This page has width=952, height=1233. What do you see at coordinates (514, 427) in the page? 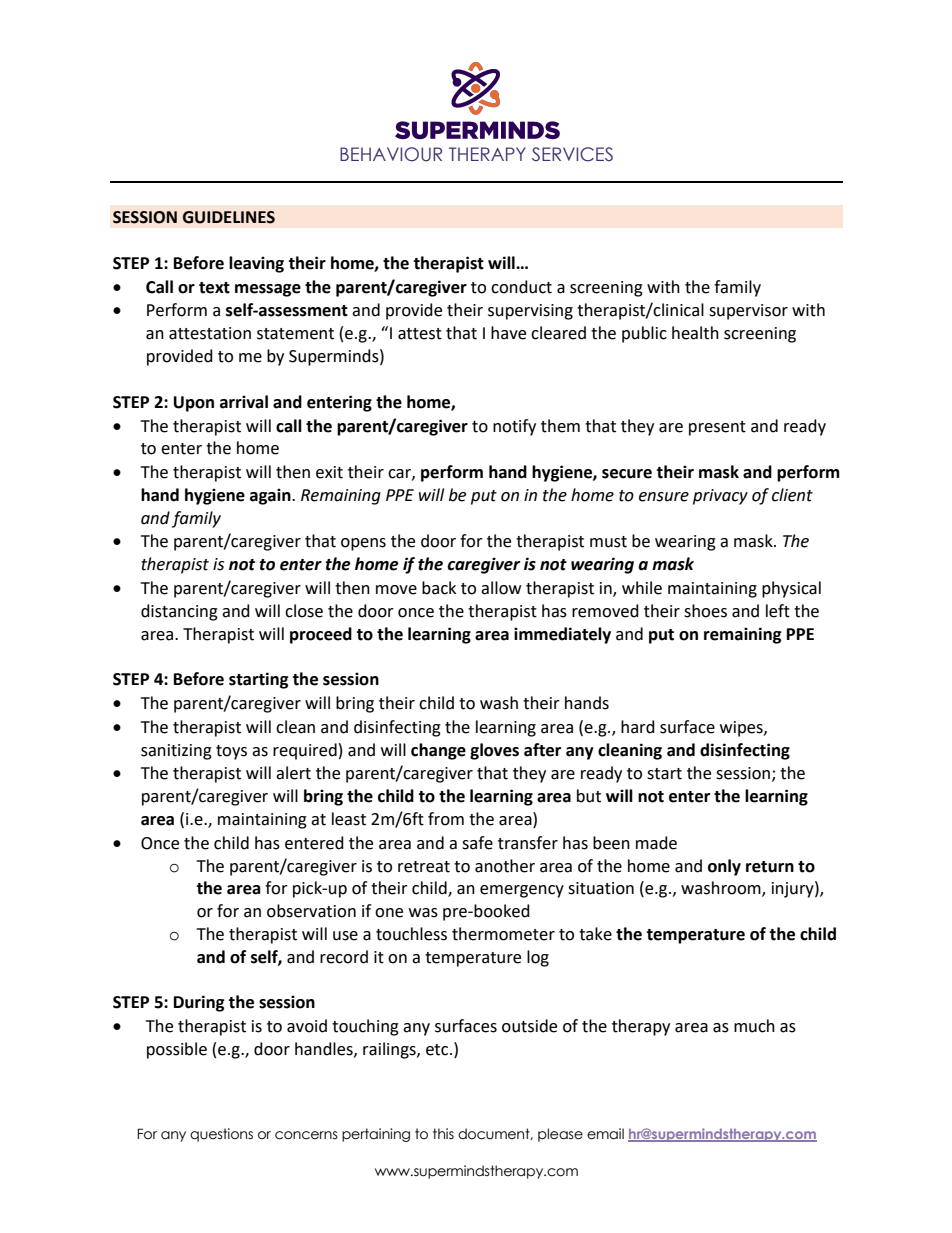
I see `notify` at bounding box center [514, 427].
